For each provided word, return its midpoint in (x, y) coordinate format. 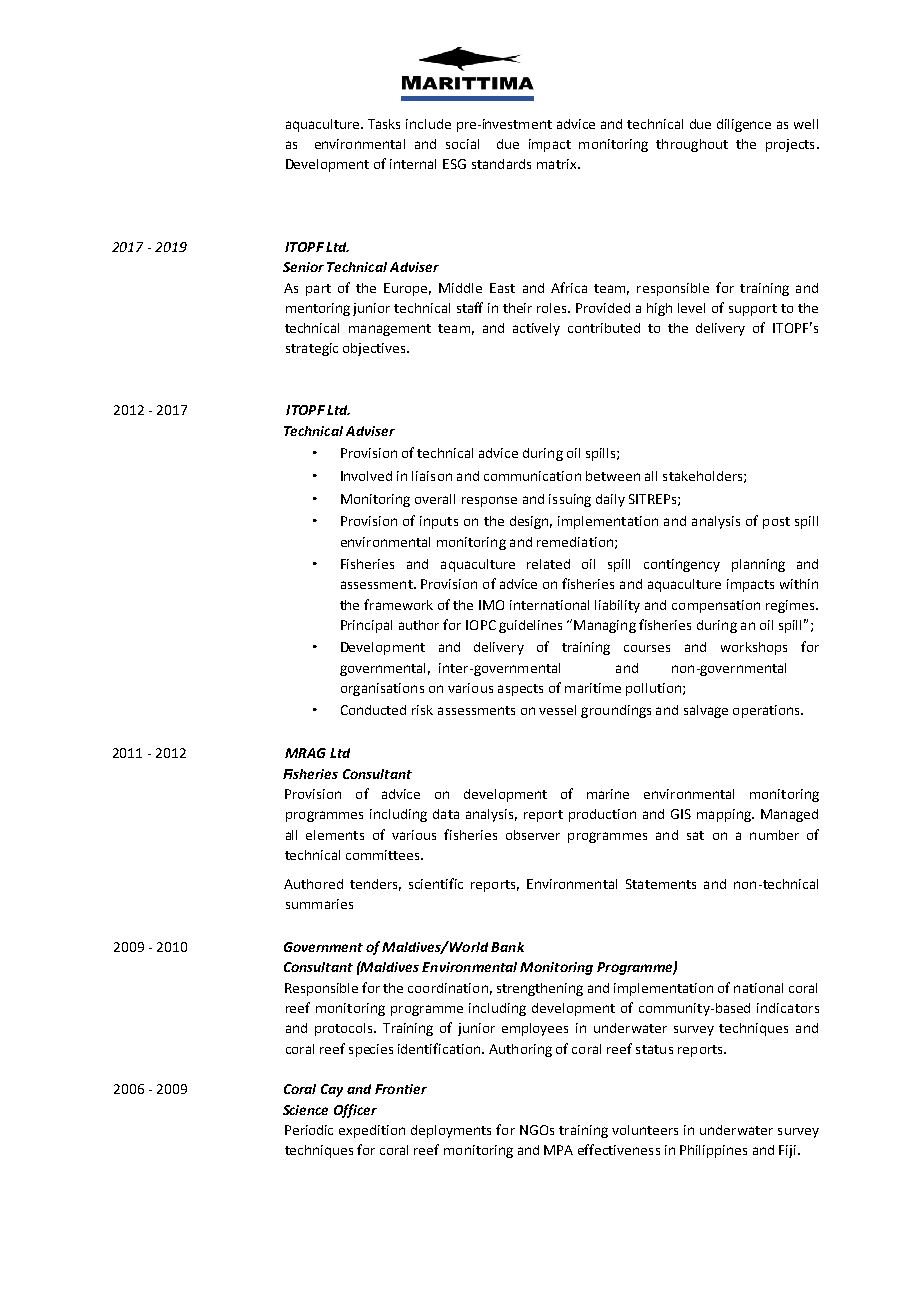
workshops (754, 648)
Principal (366, 626)
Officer (355, 1111)
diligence (744, 125)
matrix (558, 164)
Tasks (384, 124)
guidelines (530, 626)
